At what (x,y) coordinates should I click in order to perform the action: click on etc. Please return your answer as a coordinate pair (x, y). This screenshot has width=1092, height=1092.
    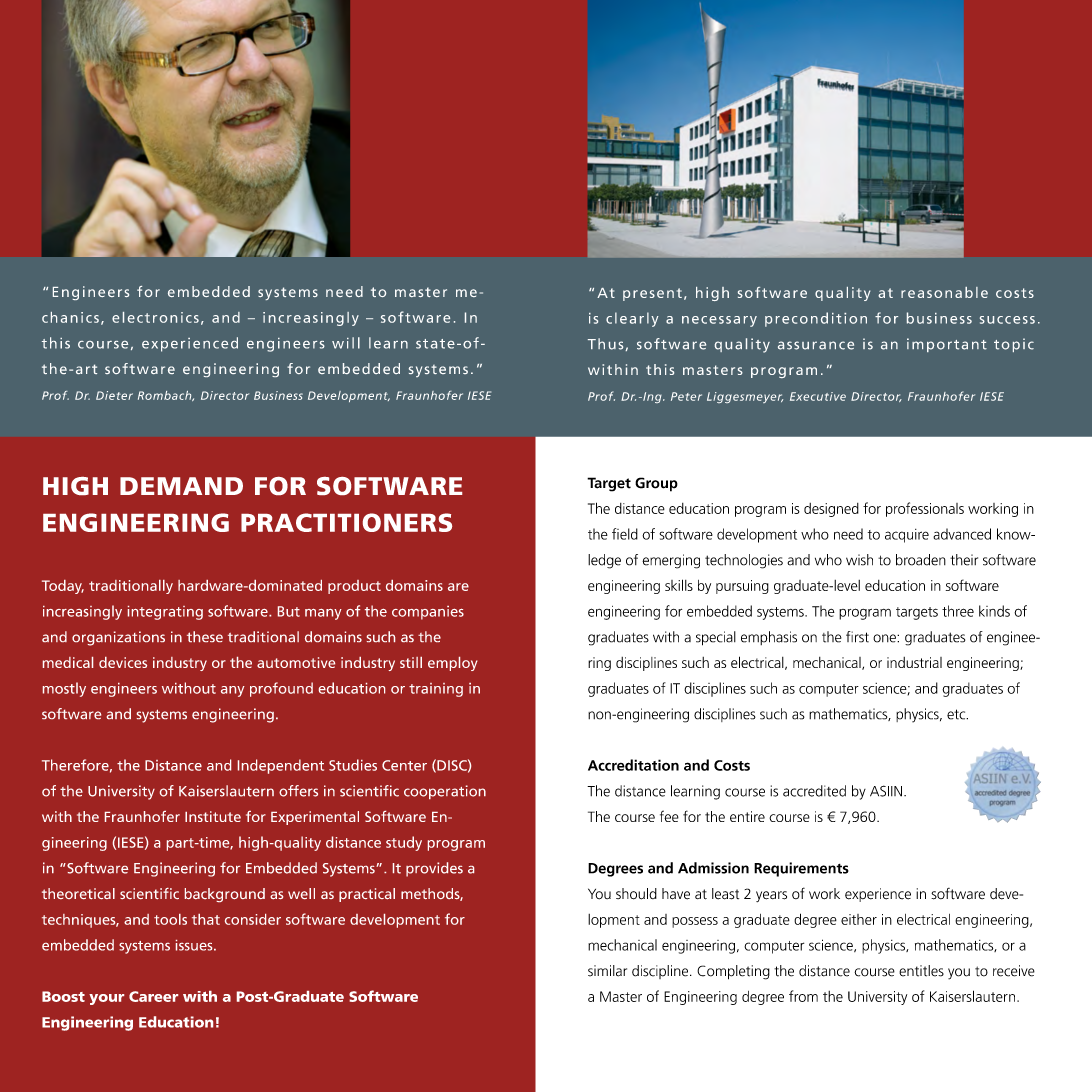
    Looking at the image, I should click on (957, 714).
